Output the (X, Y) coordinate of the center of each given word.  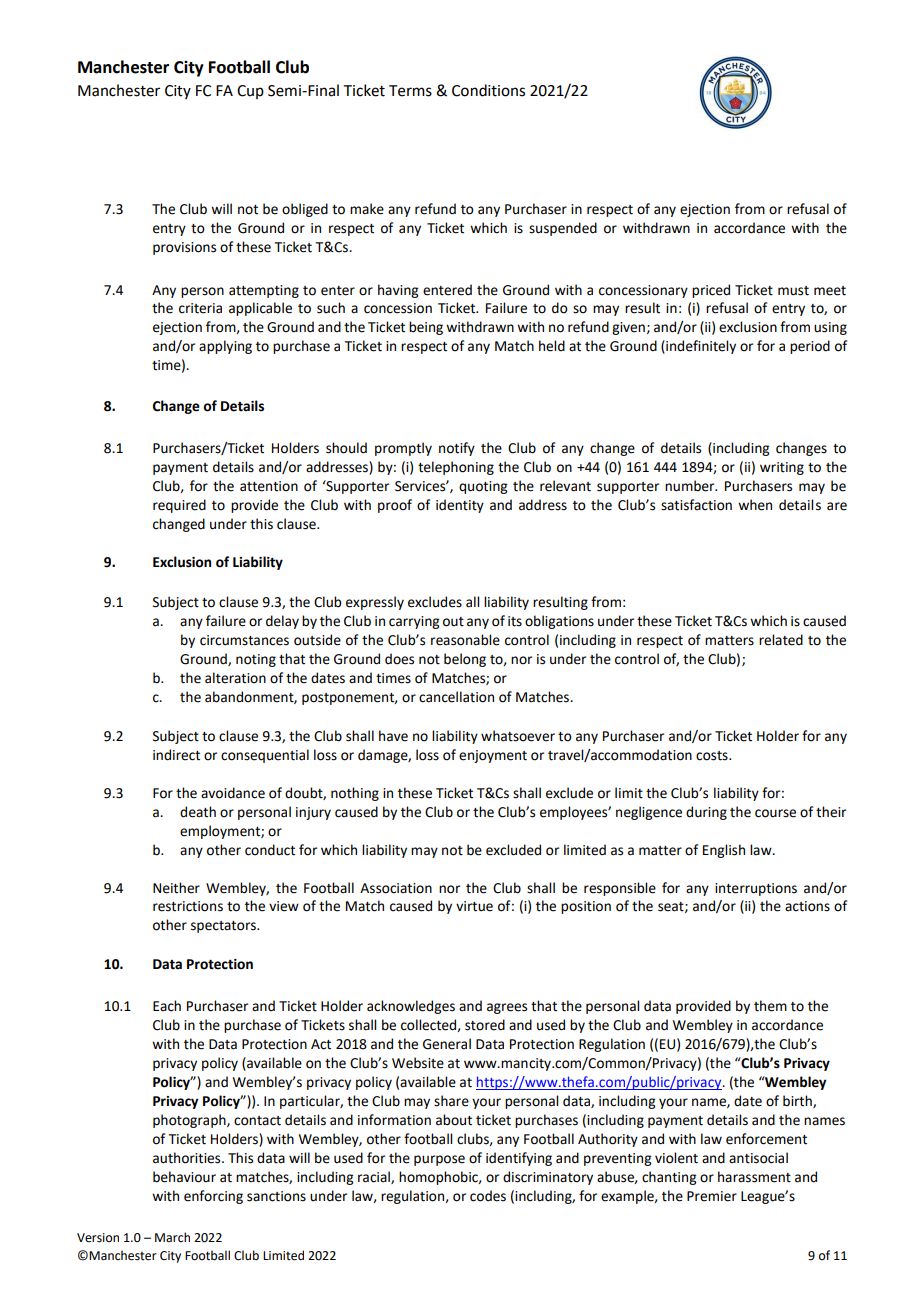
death (198, 812)
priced (711, 291)
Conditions (488, 90)
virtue (474, 906)
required (179, 506)
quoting (483, 487)
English (724, 851)
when (755, 505)
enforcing (213, 1197)
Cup (250, 92)
